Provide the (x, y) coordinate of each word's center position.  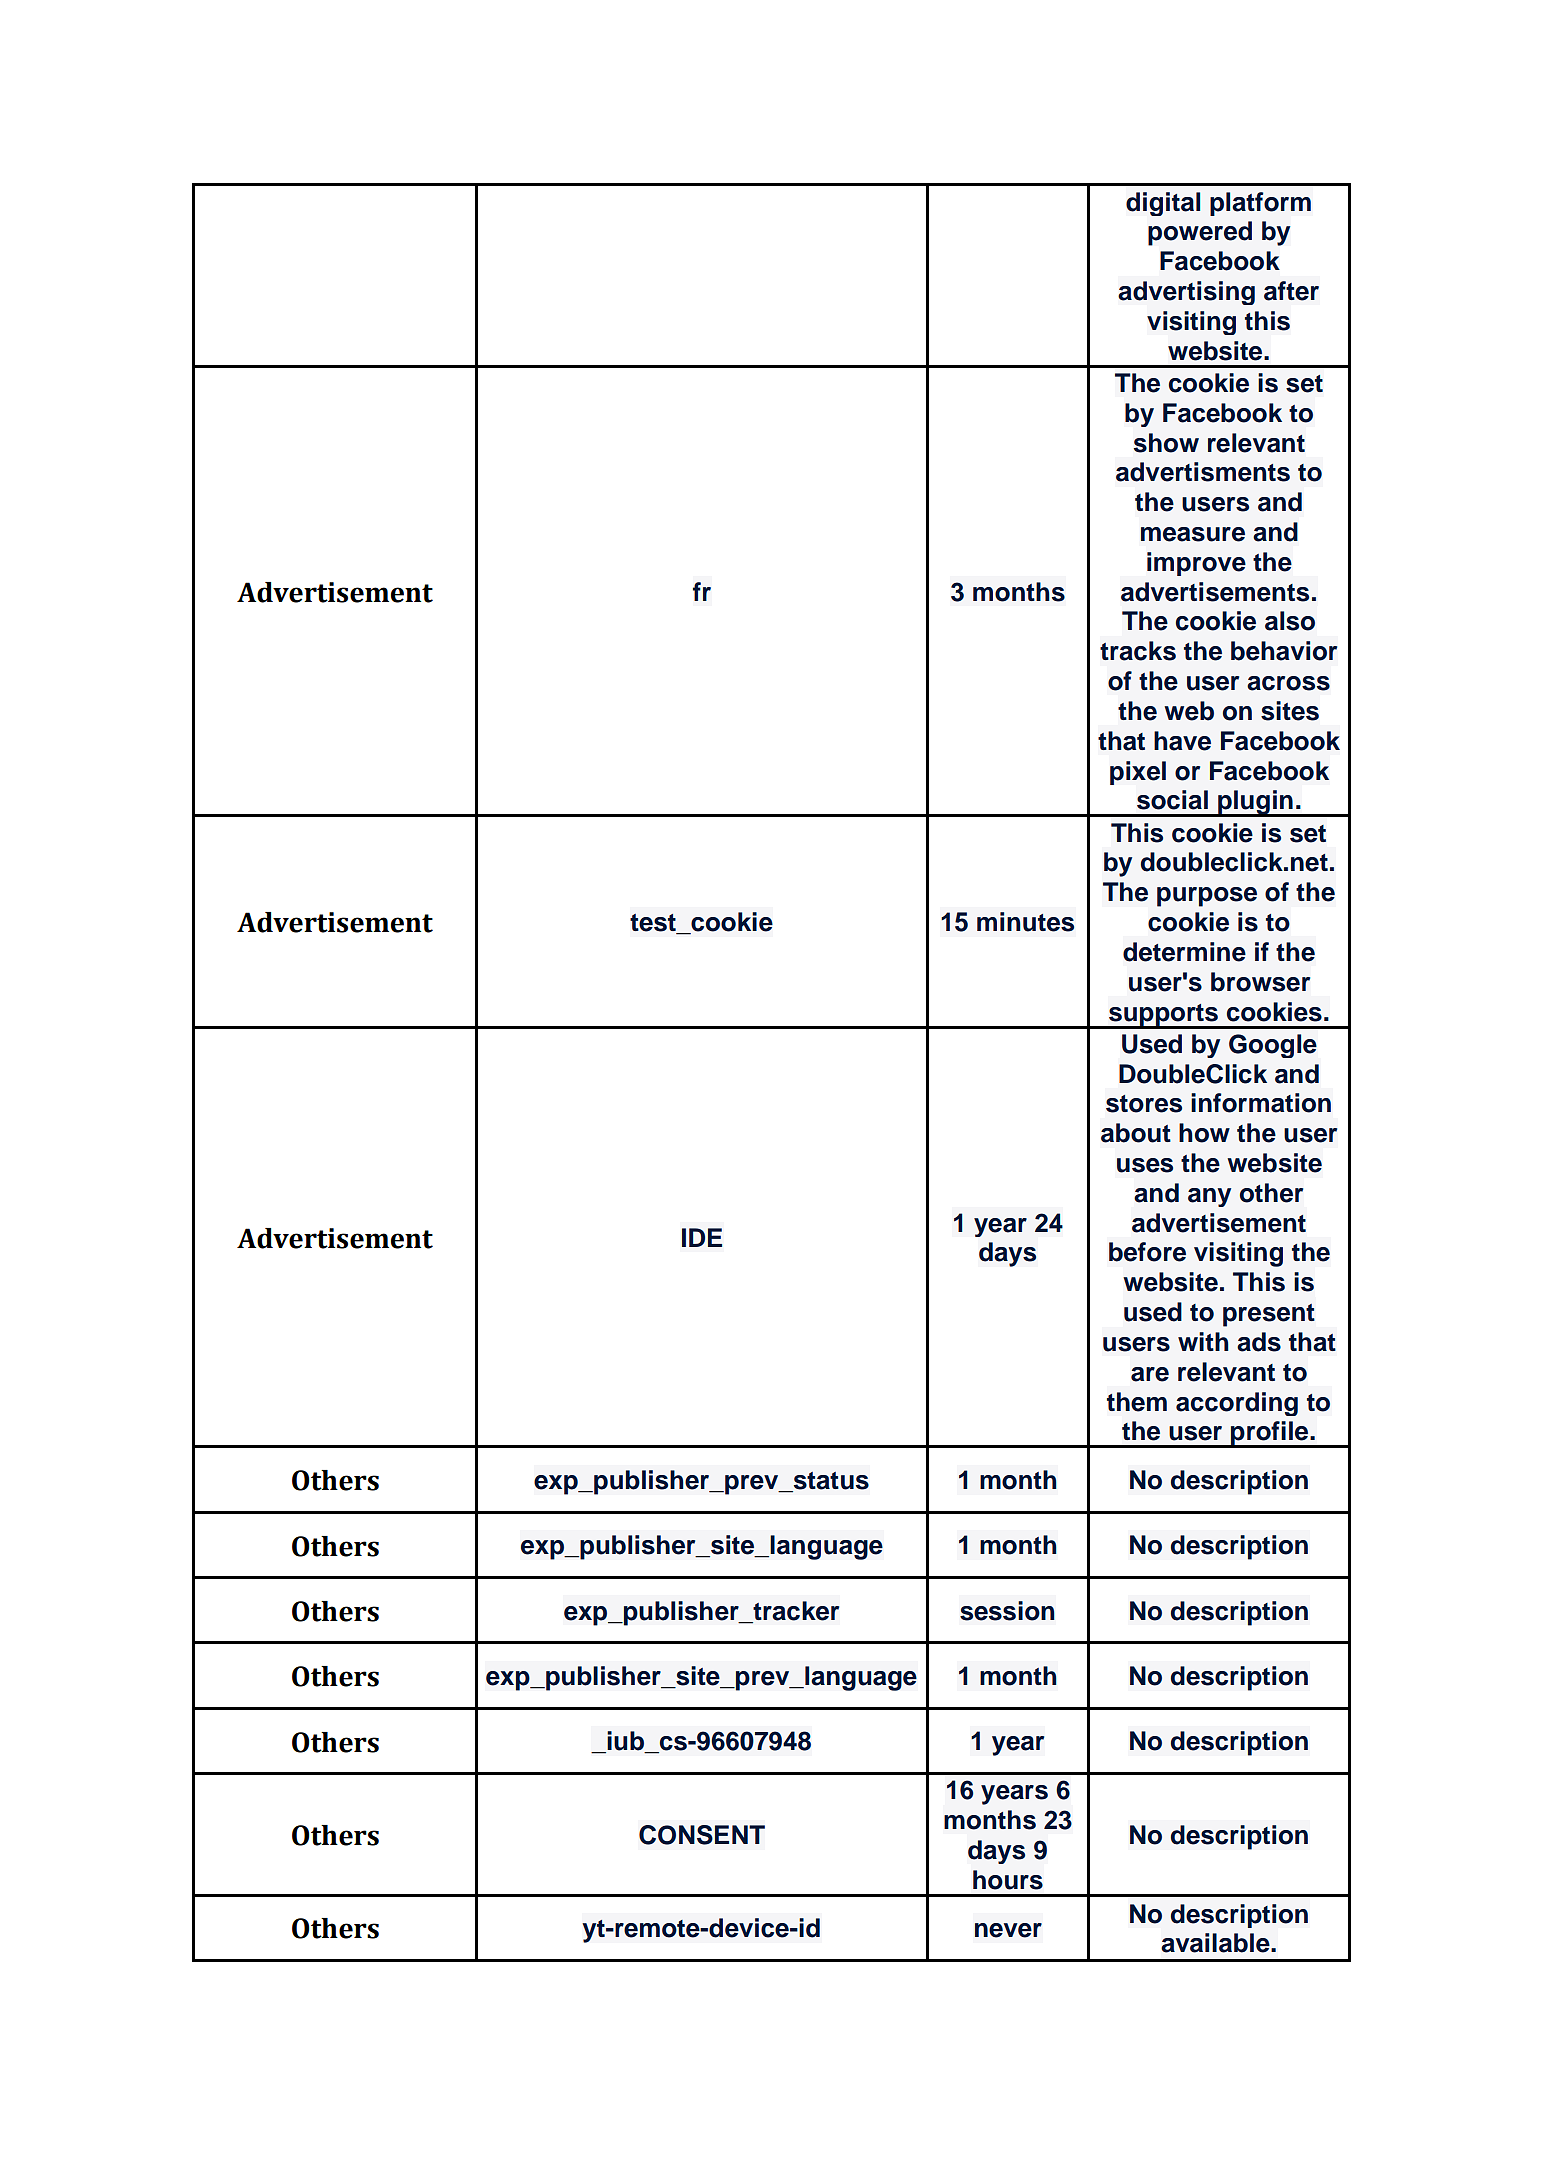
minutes (1025, 922)
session (1007, 1611)
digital (1163, 204)
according (1237, 1404)
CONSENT (702, 1835)
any (1209, 1197)
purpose (1207, 897)
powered (1200, 233)
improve (1196, 564)
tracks (1138, 651)
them (1137, 1402)
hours (1008, 1880)
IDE (702, 1237)
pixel (1138, 773)
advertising (1186, 293)
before (1147, 1252)
